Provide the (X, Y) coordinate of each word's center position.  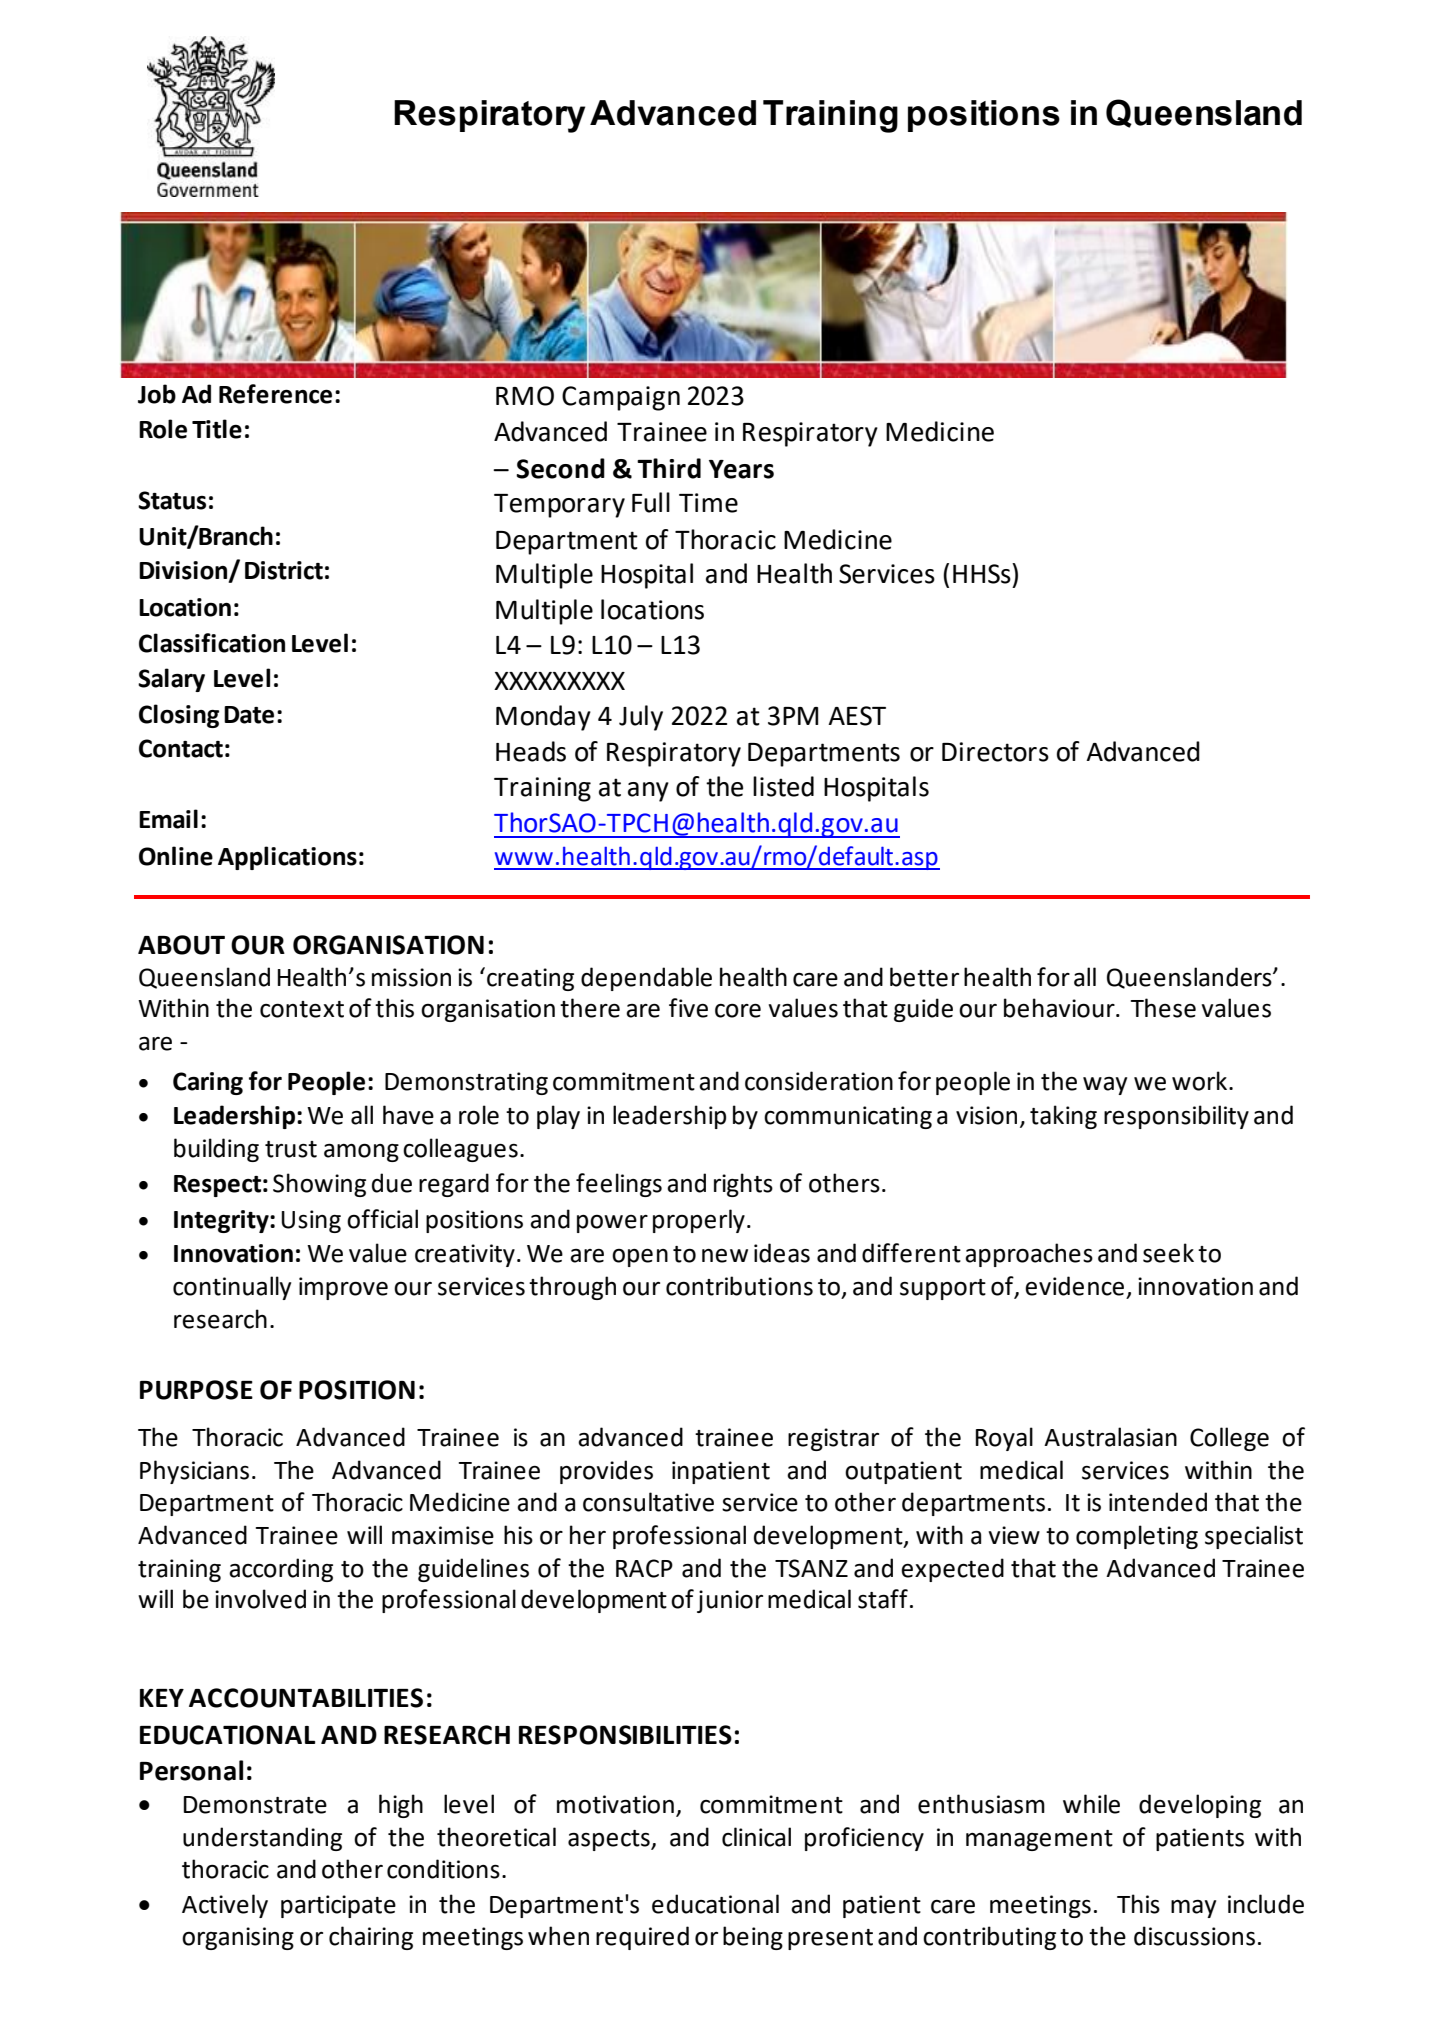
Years (741, 469)
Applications (287, 858)
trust (291, 1149)
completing (1137, 1537)
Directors (995, 752)
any (648, 792)
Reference (275, 394)
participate (338, 1906)
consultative (648, 1502)
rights (743, 1185)
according (281, 1570)
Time (708, 503)
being (753, 1938)
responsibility (1176, 1117)
